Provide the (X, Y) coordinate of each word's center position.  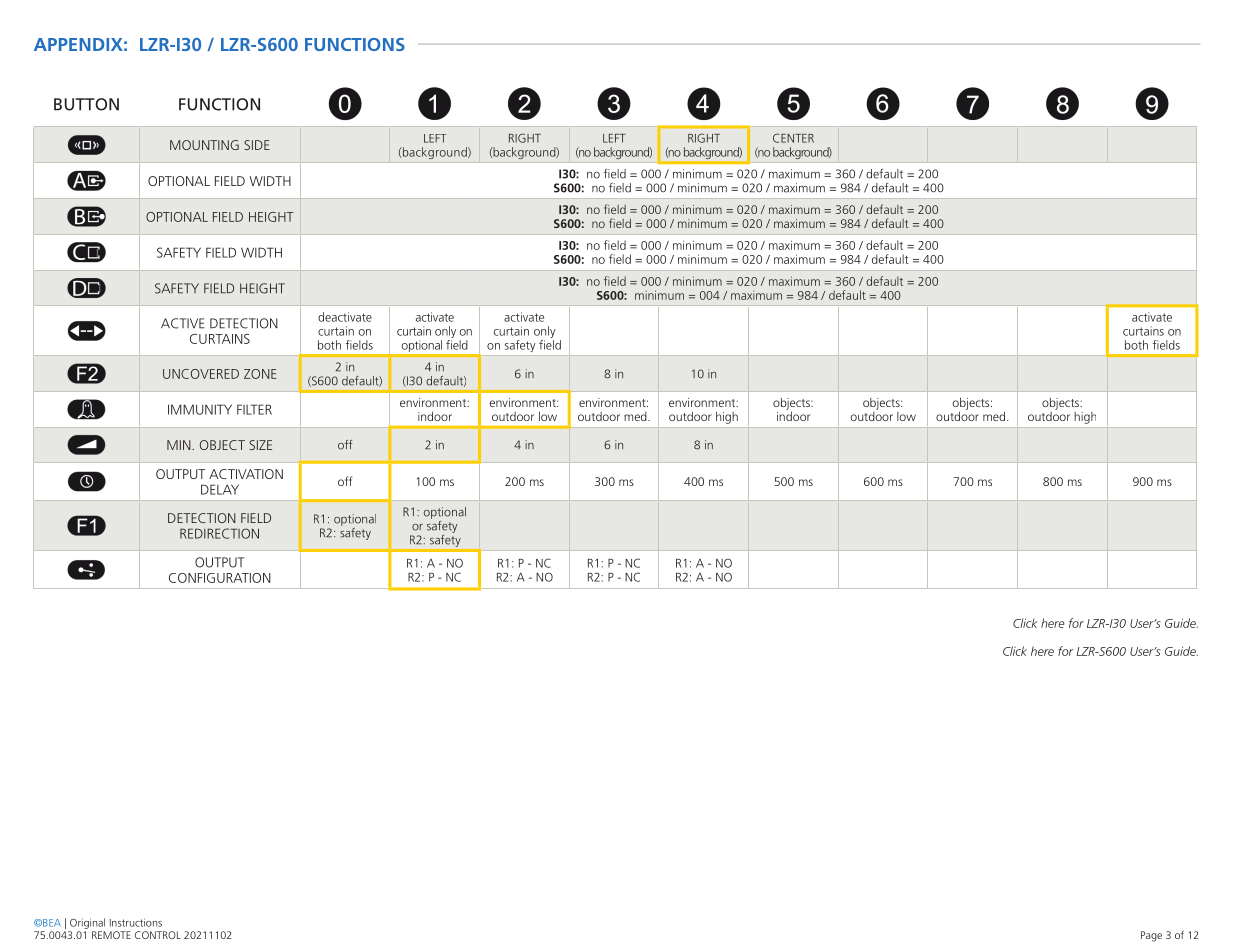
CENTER (793, 138)
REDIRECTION (219, 533)
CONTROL (158, 935)
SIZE (260, 445)
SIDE (257, 145)
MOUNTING (204, 145)
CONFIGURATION (220, 578)
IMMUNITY (200, 409)
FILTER (254, 409)
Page (1151, 936)
